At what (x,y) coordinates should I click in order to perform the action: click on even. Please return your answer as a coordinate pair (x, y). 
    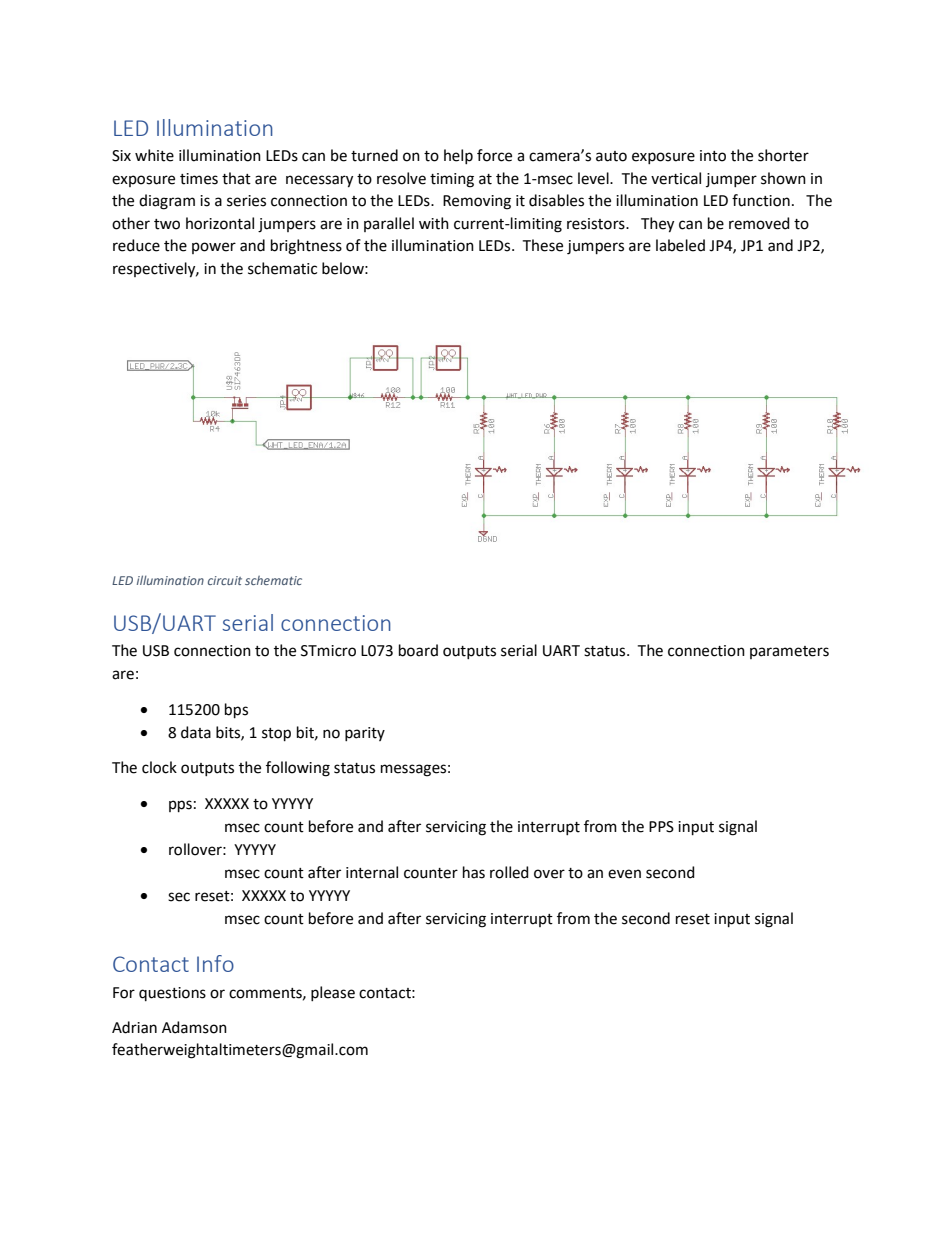
    Looking at the image, I should click on (624, 874).
